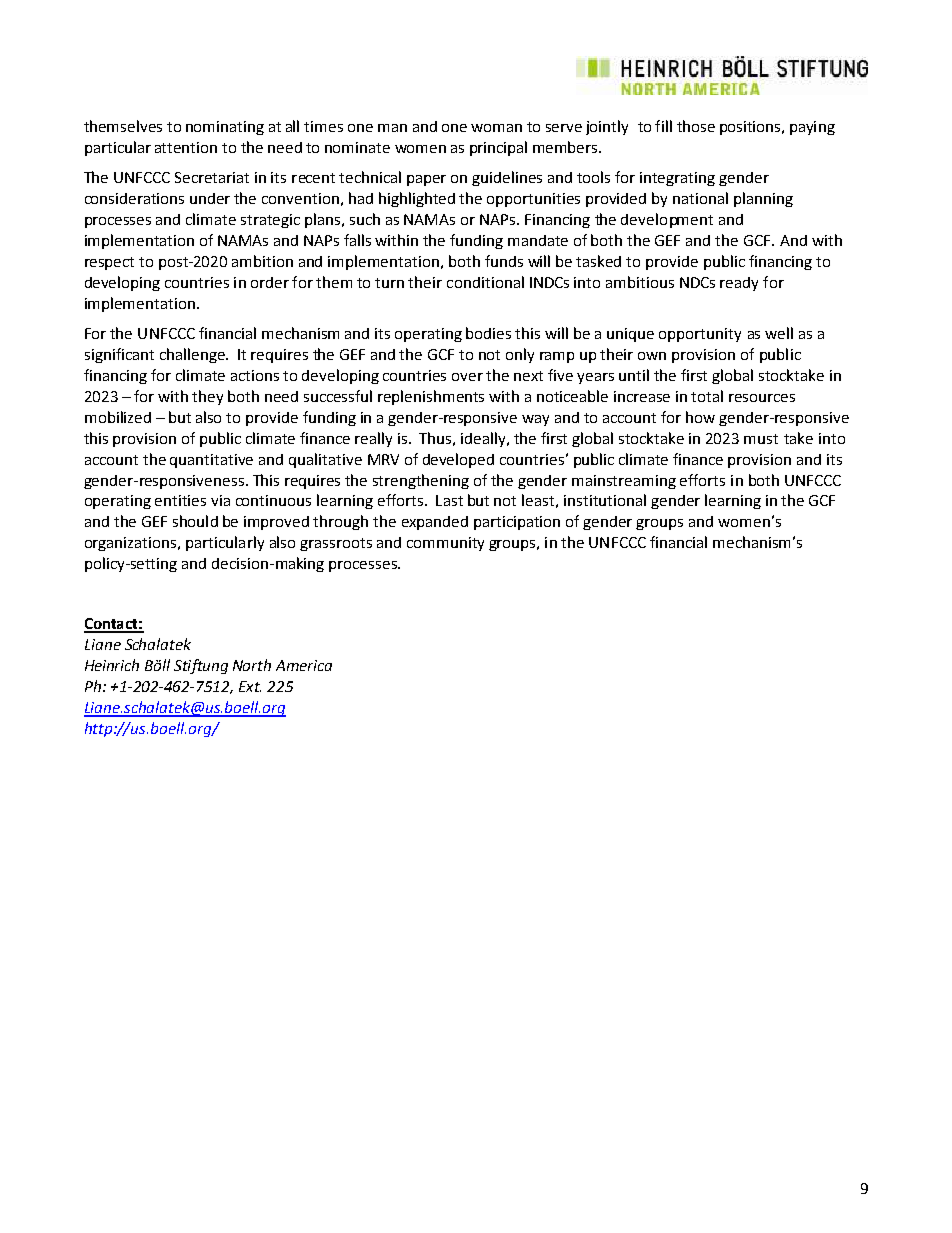 The image size is (952, 1233). What do you see at coordinates (304, 665) in the image?
I see `America` at bounding box center [304, 665].
